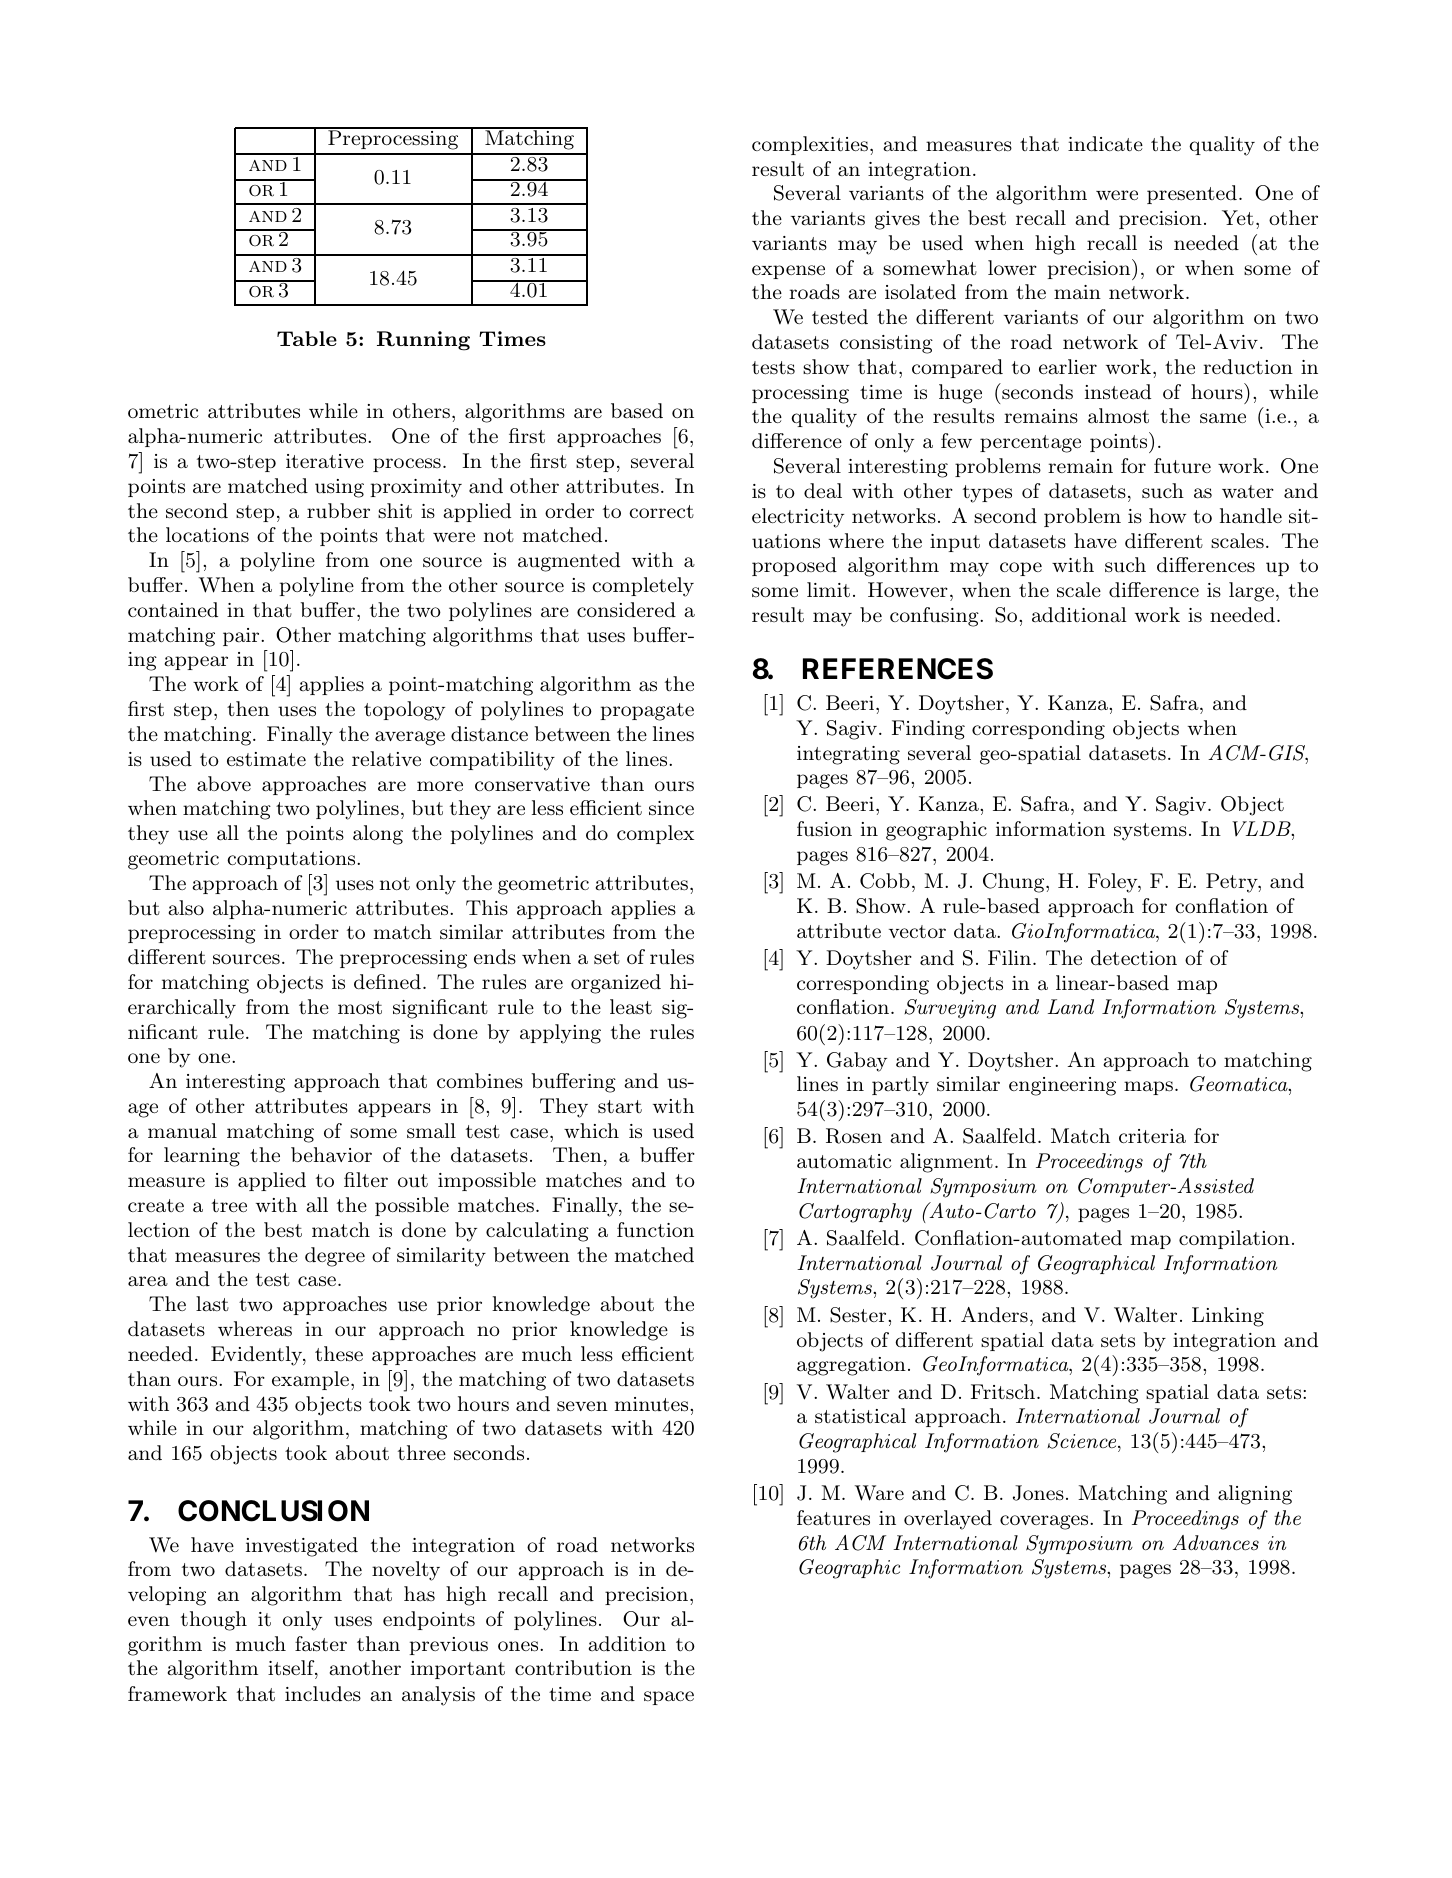 This image has height=1878, width=1452. What do you see at coordinates (1105, 144) in the image?
I see `indicate` at bounding box center [1105, 144].
